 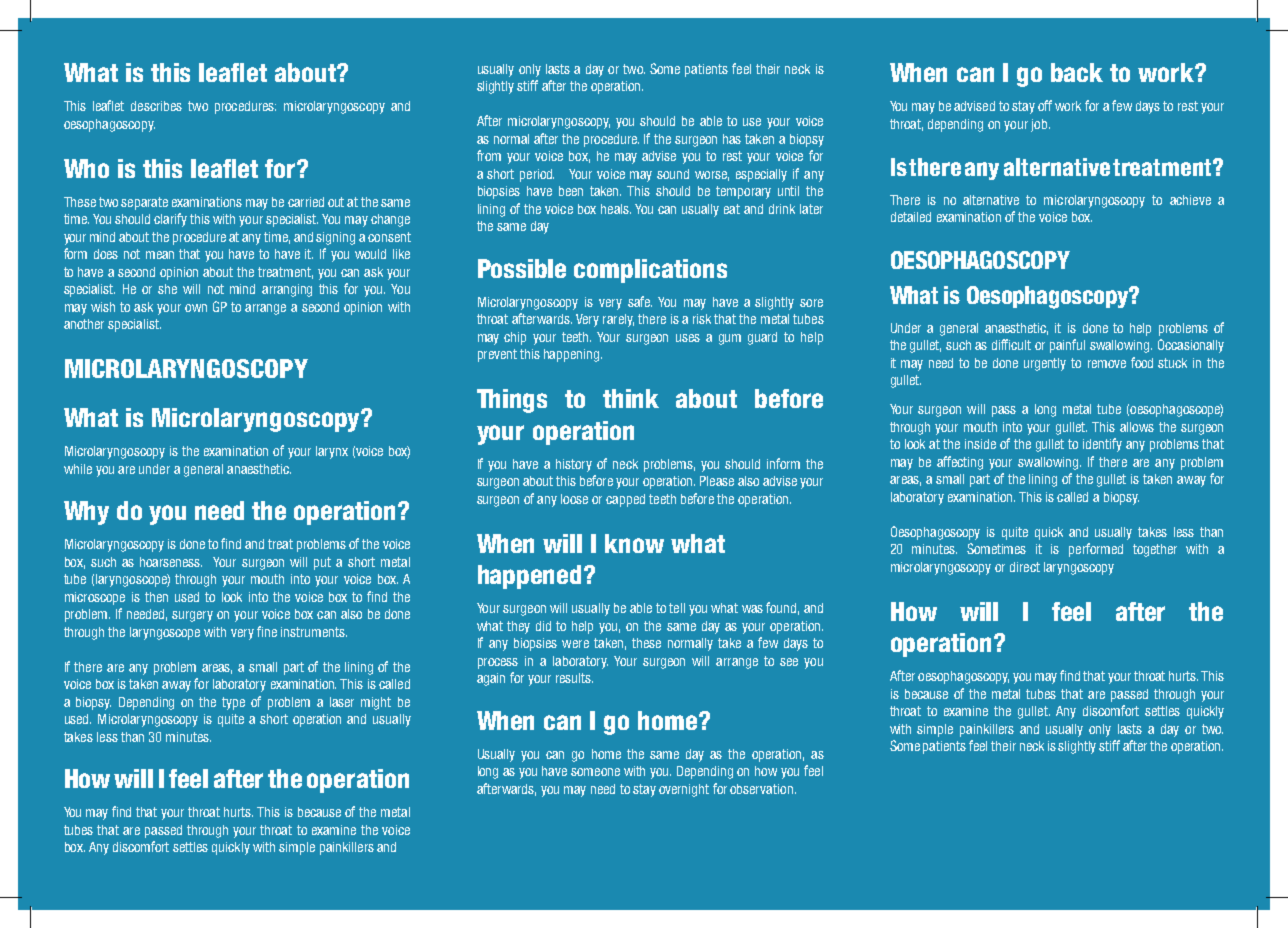 I want to click on identify, so click(x=1102, y=445).
